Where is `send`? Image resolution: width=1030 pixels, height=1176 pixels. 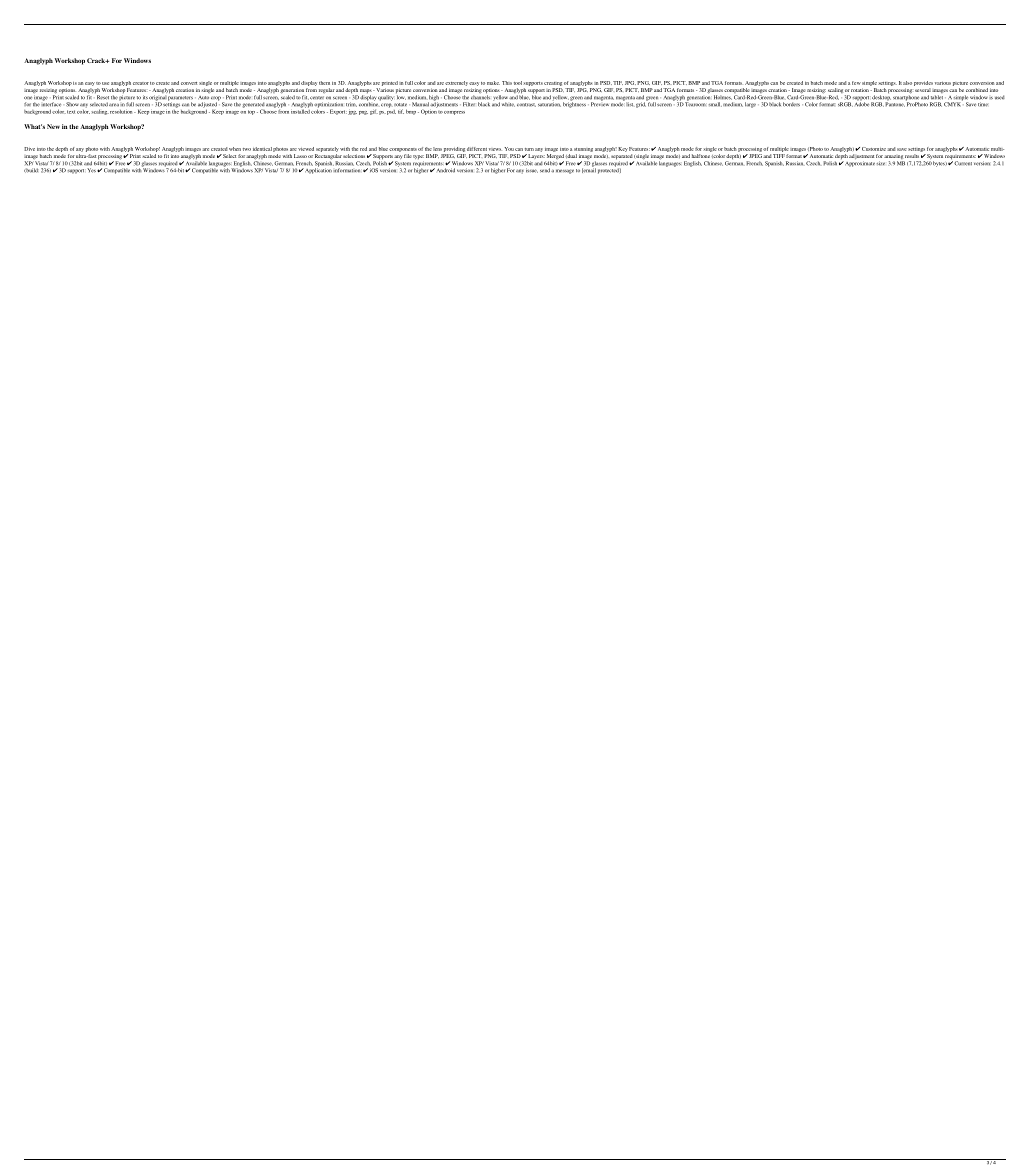 send is located at coordinates (545, 170).
